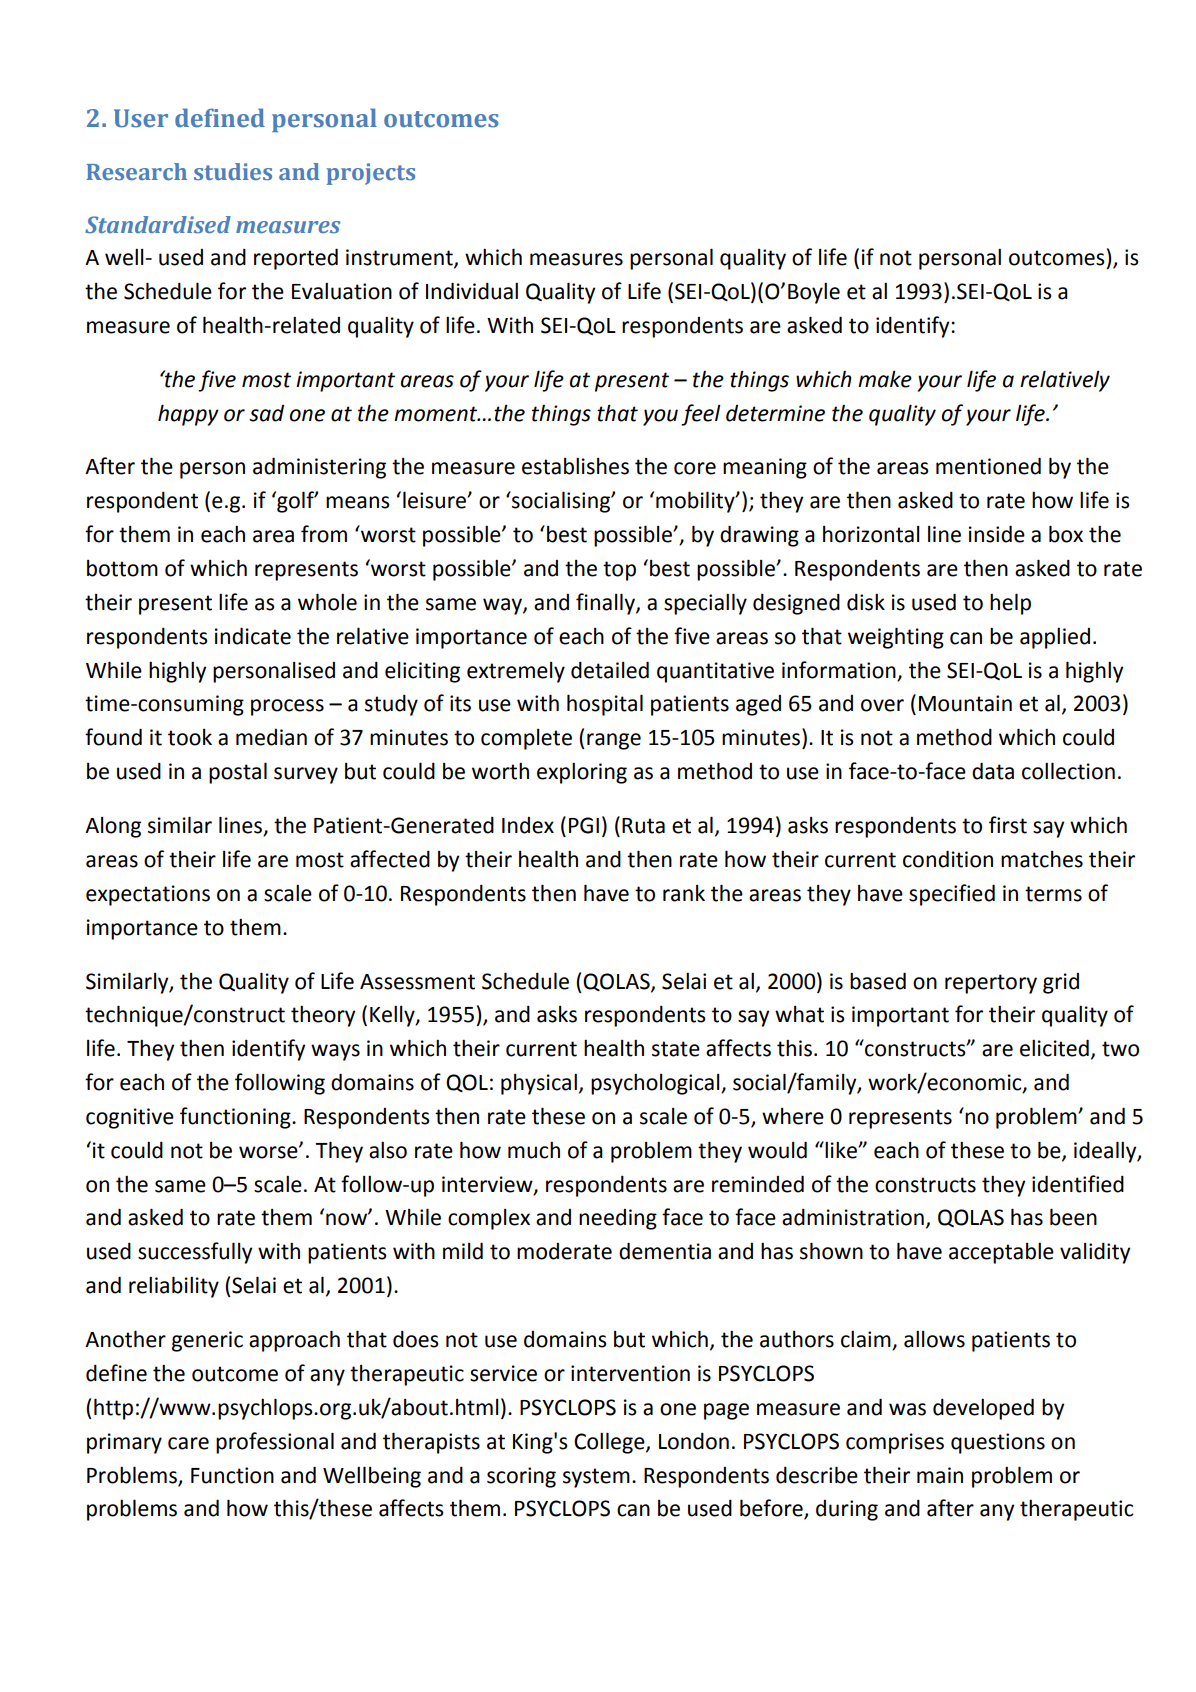 The image size is (1196, 1692). What do you see at coordinates (130, 1118) in the image?
I see `cognitive` at bounding box center [130, 1118].
